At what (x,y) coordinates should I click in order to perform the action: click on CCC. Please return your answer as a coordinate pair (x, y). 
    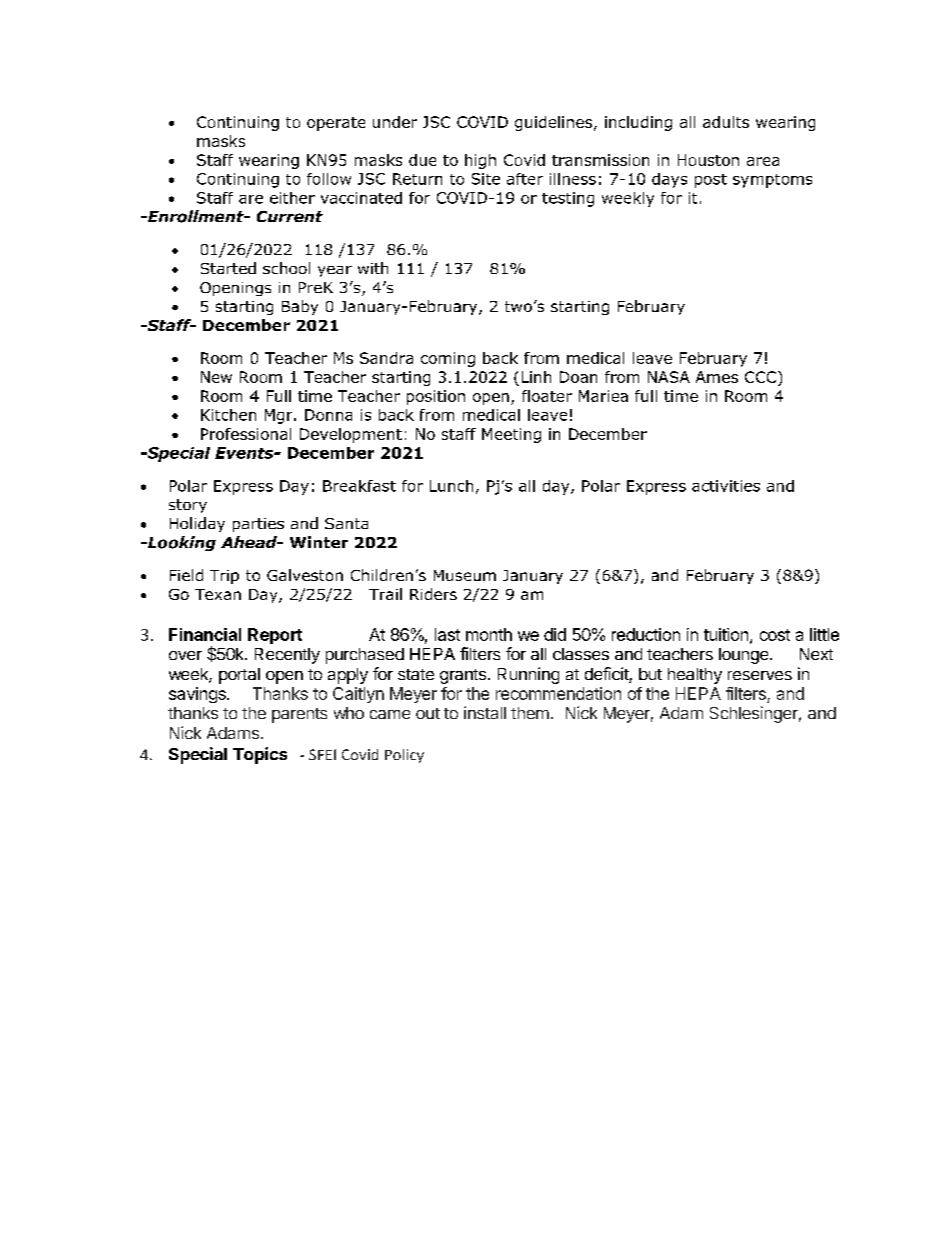
    Looking at the image, I should click on (762, 377).
